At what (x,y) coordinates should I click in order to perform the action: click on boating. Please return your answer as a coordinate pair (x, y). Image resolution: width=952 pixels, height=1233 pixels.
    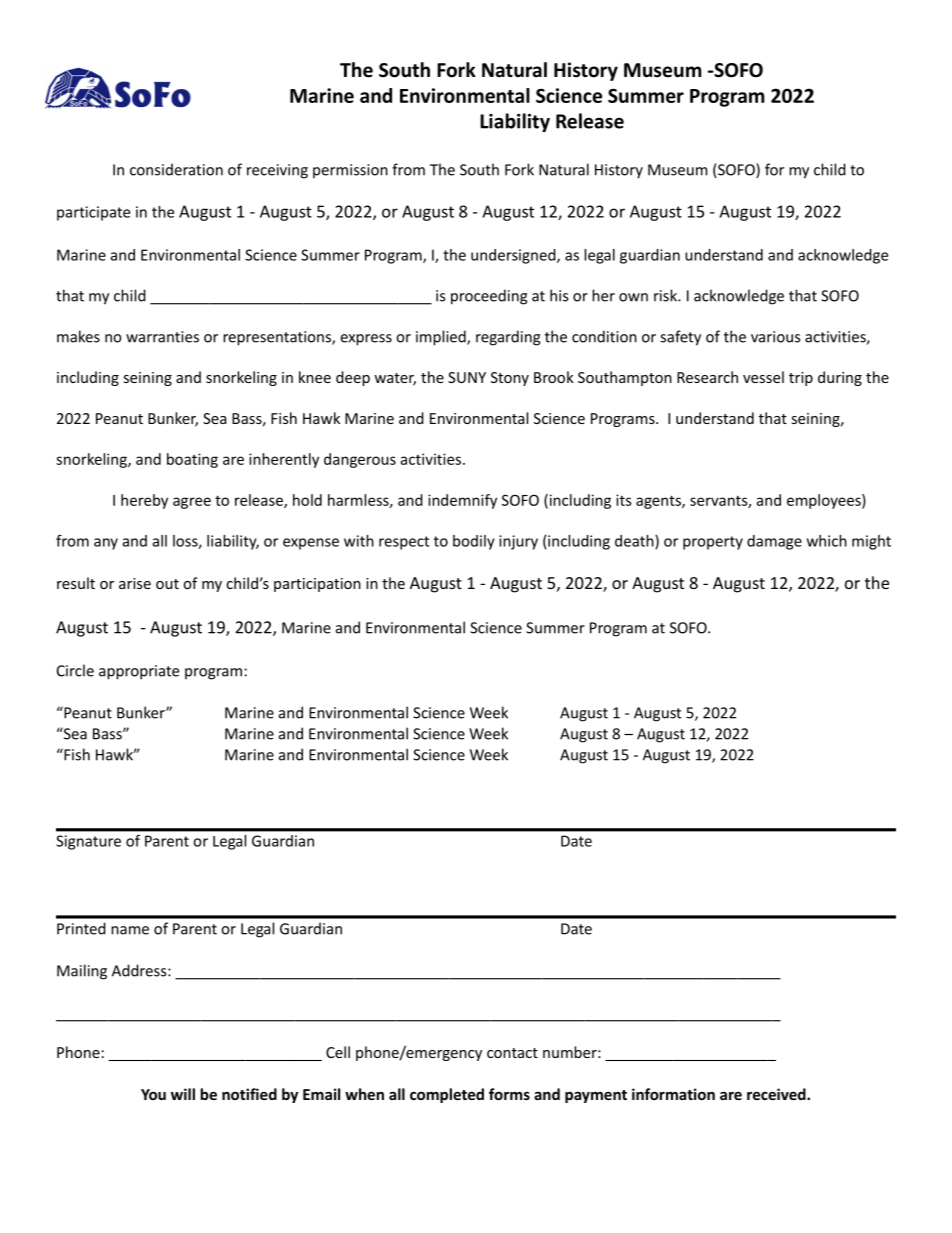
    Looking at the image, I should click on (192, 460).
